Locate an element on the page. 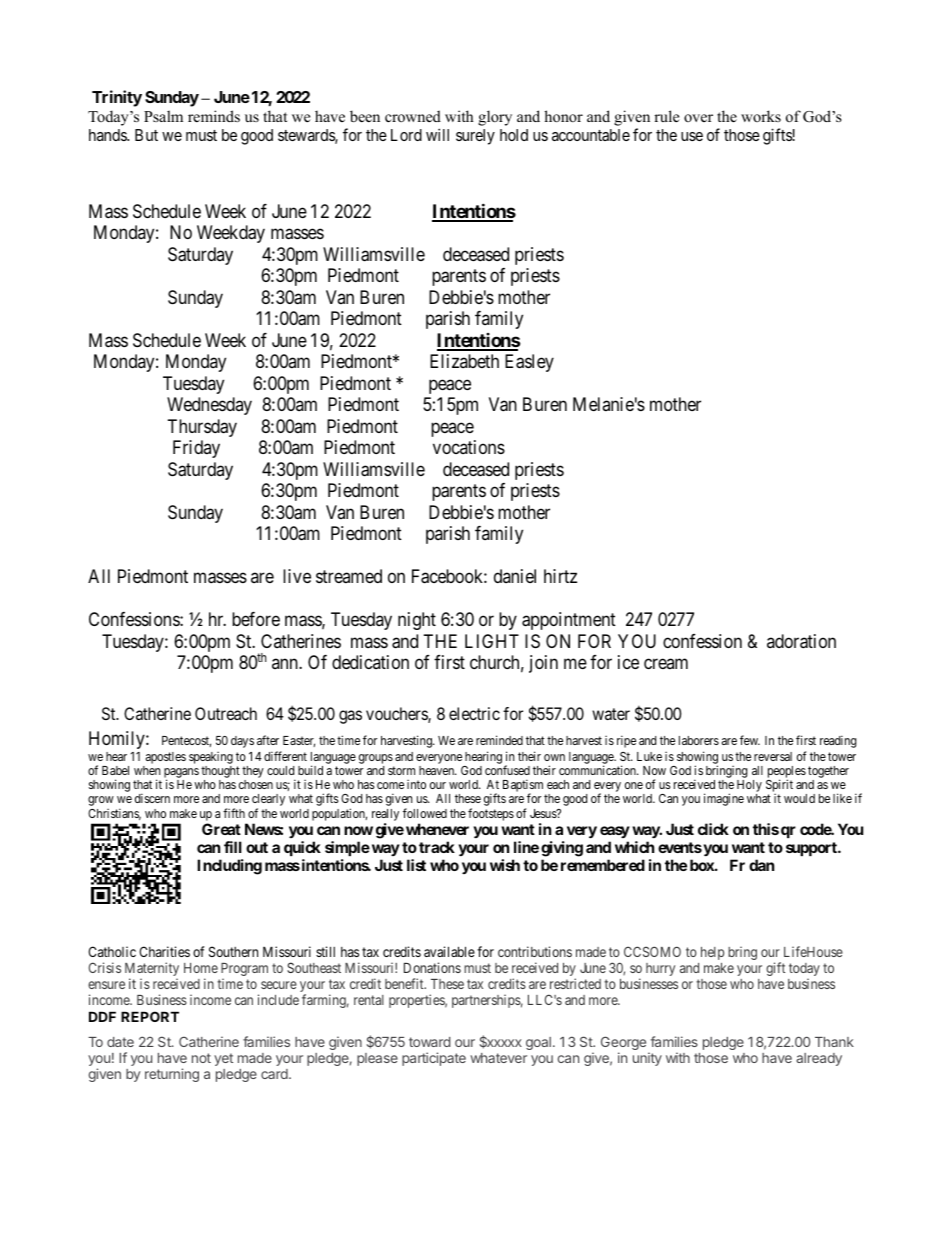 The height and width of the image is (1233, 952). surely is located at coordinates (475, 137).
